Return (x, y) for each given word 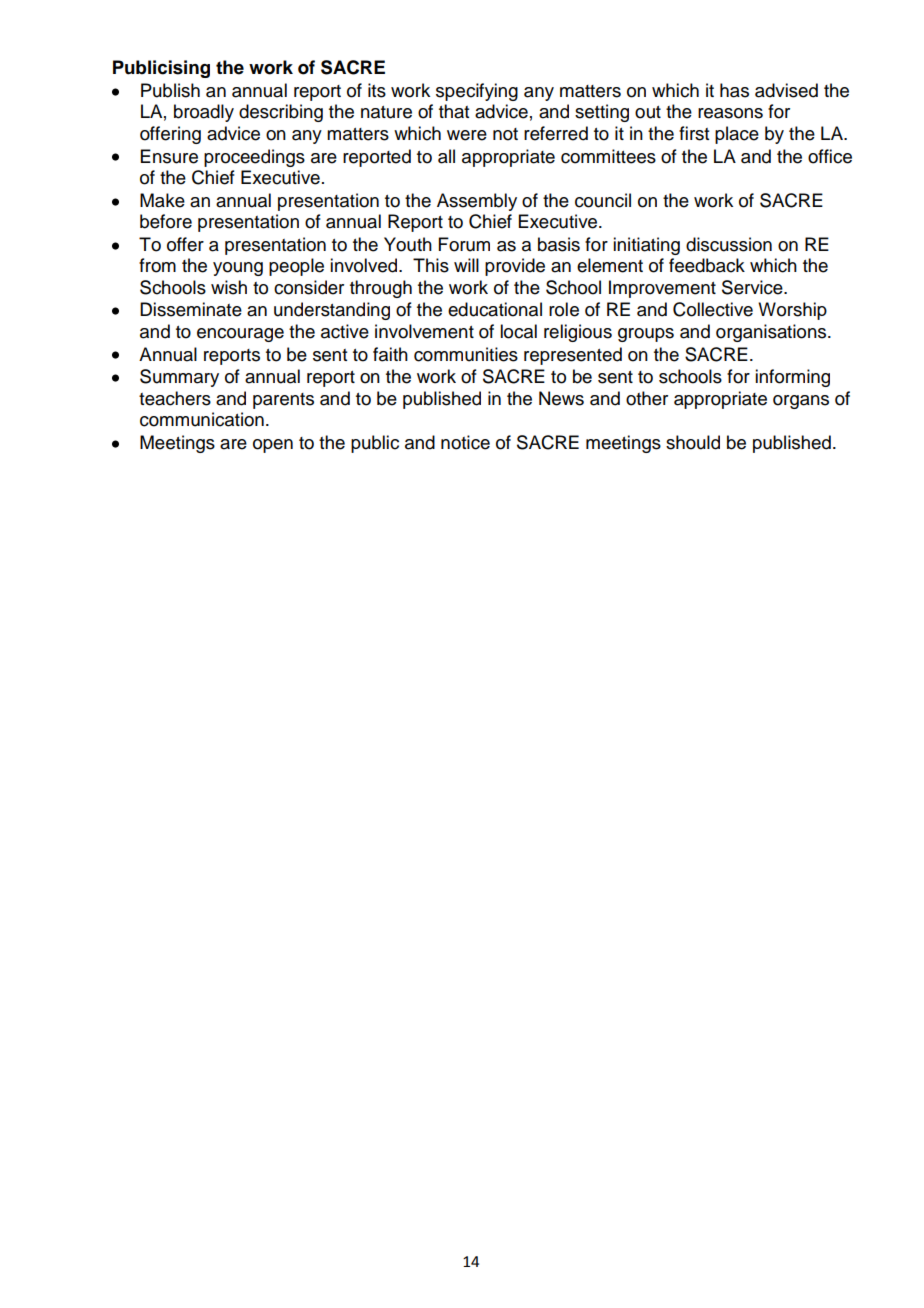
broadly (204, 113)
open (273, 446)
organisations (772, 333)
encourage (240, 335)
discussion (729, 244)
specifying (477, 92)
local (518, 331)
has (734, 90)
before (166, 221)
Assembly (477, 202)
